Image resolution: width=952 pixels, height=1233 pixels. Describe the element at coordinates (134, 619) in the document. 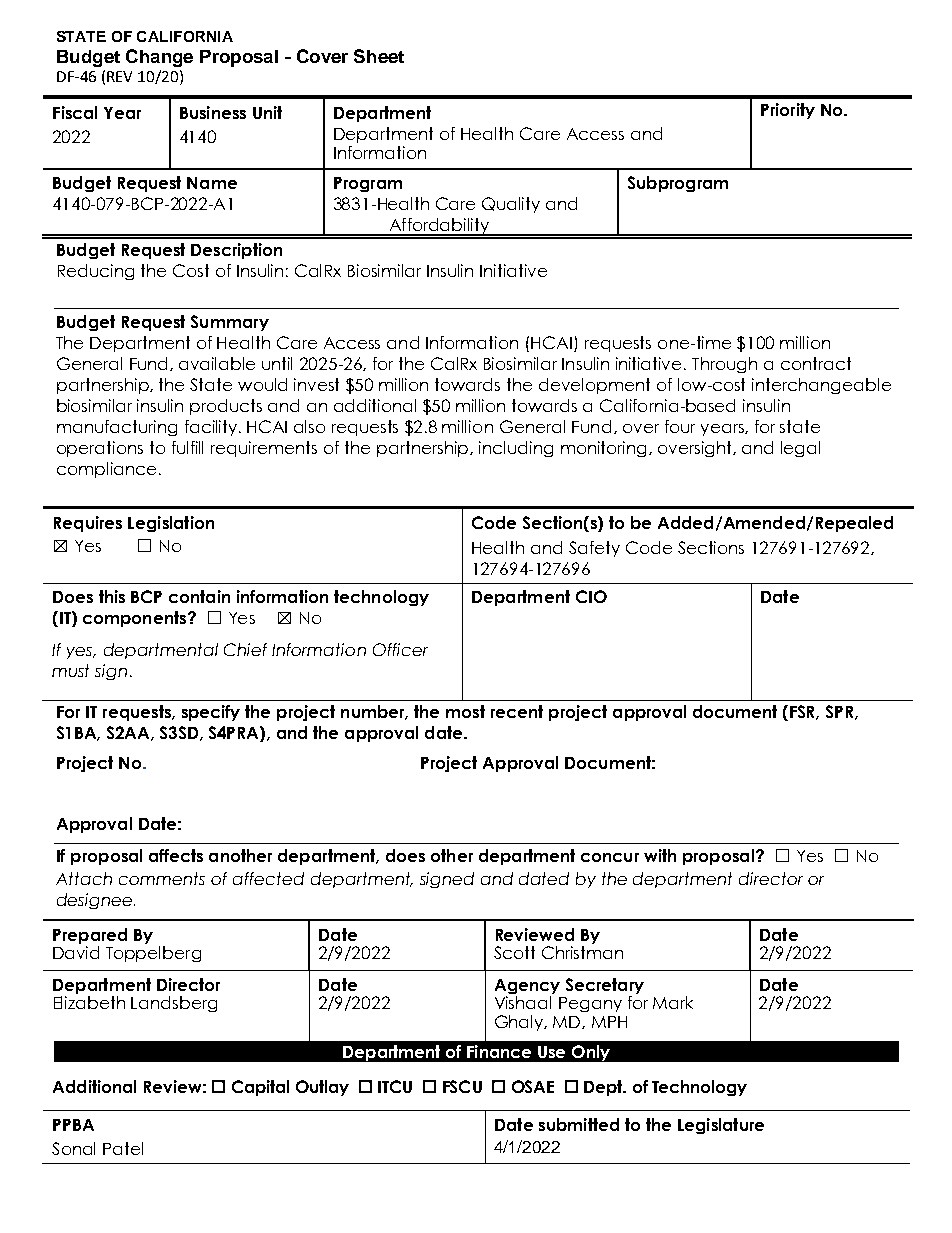

I see `components` at that location.
